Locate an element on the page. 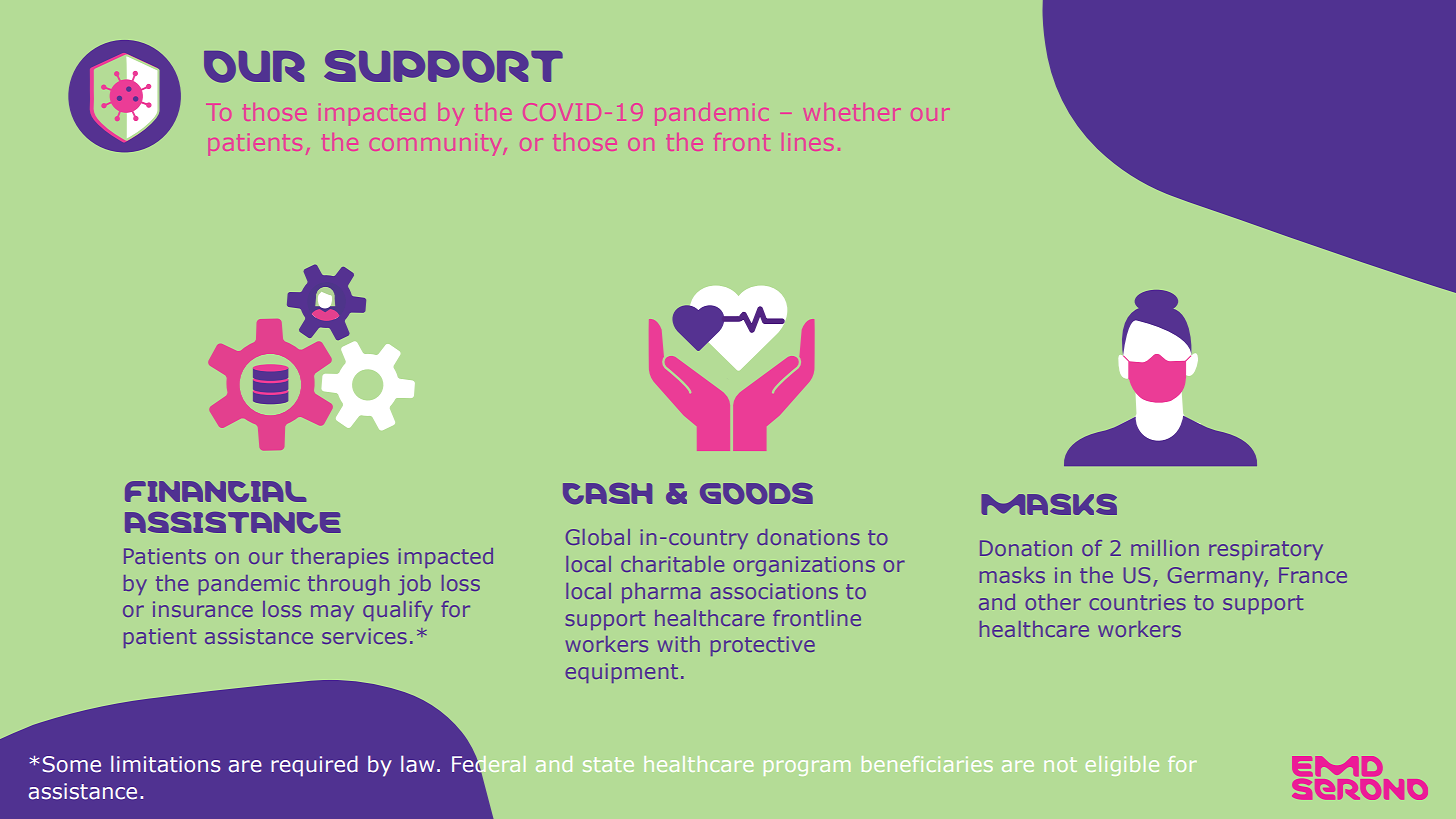 This page has width=1456, height=819. state is located at coordinates (608, 764).
